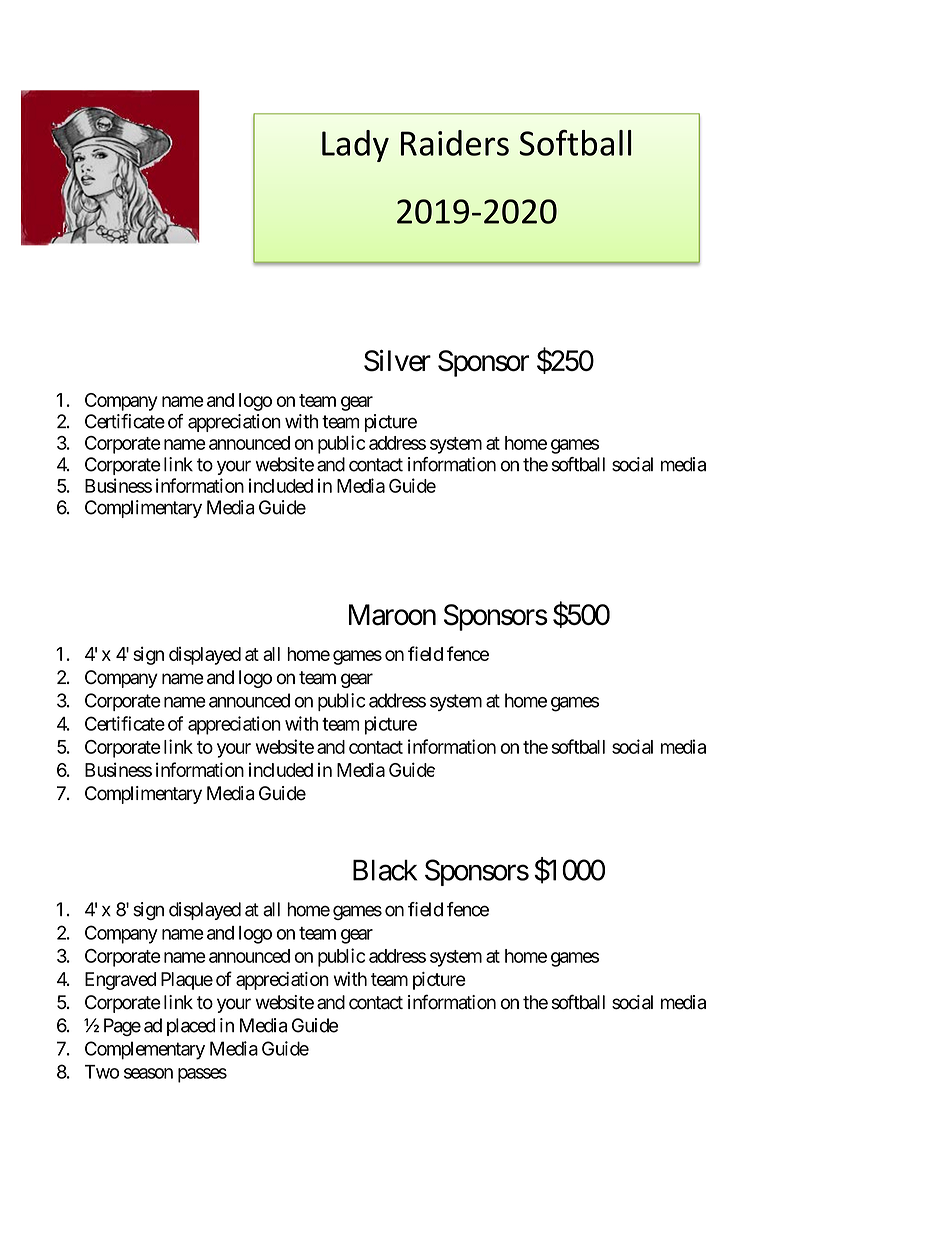 The height and width of the screenshot is (1233, 952). I want to click on Silver, so click(397, 361).
